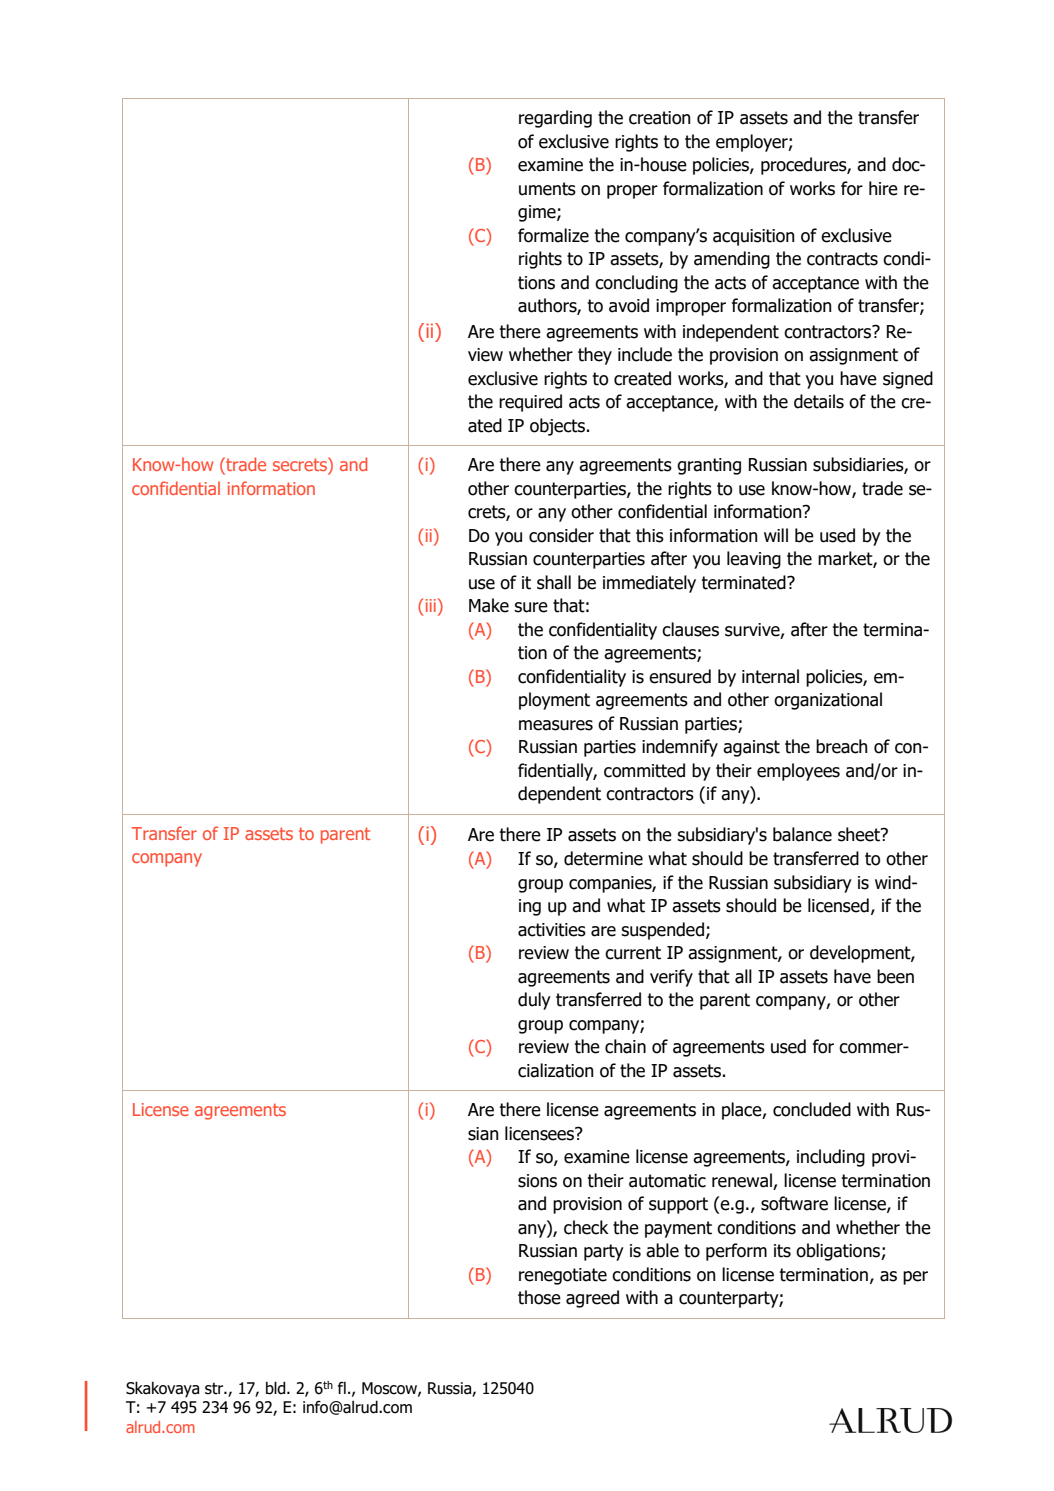 Image resolution: width=1054 pixels, height=1491 pixels. What do you see at coordinates (489, 605) in the image?
I see `Make` at bounding box center [489, 605].
